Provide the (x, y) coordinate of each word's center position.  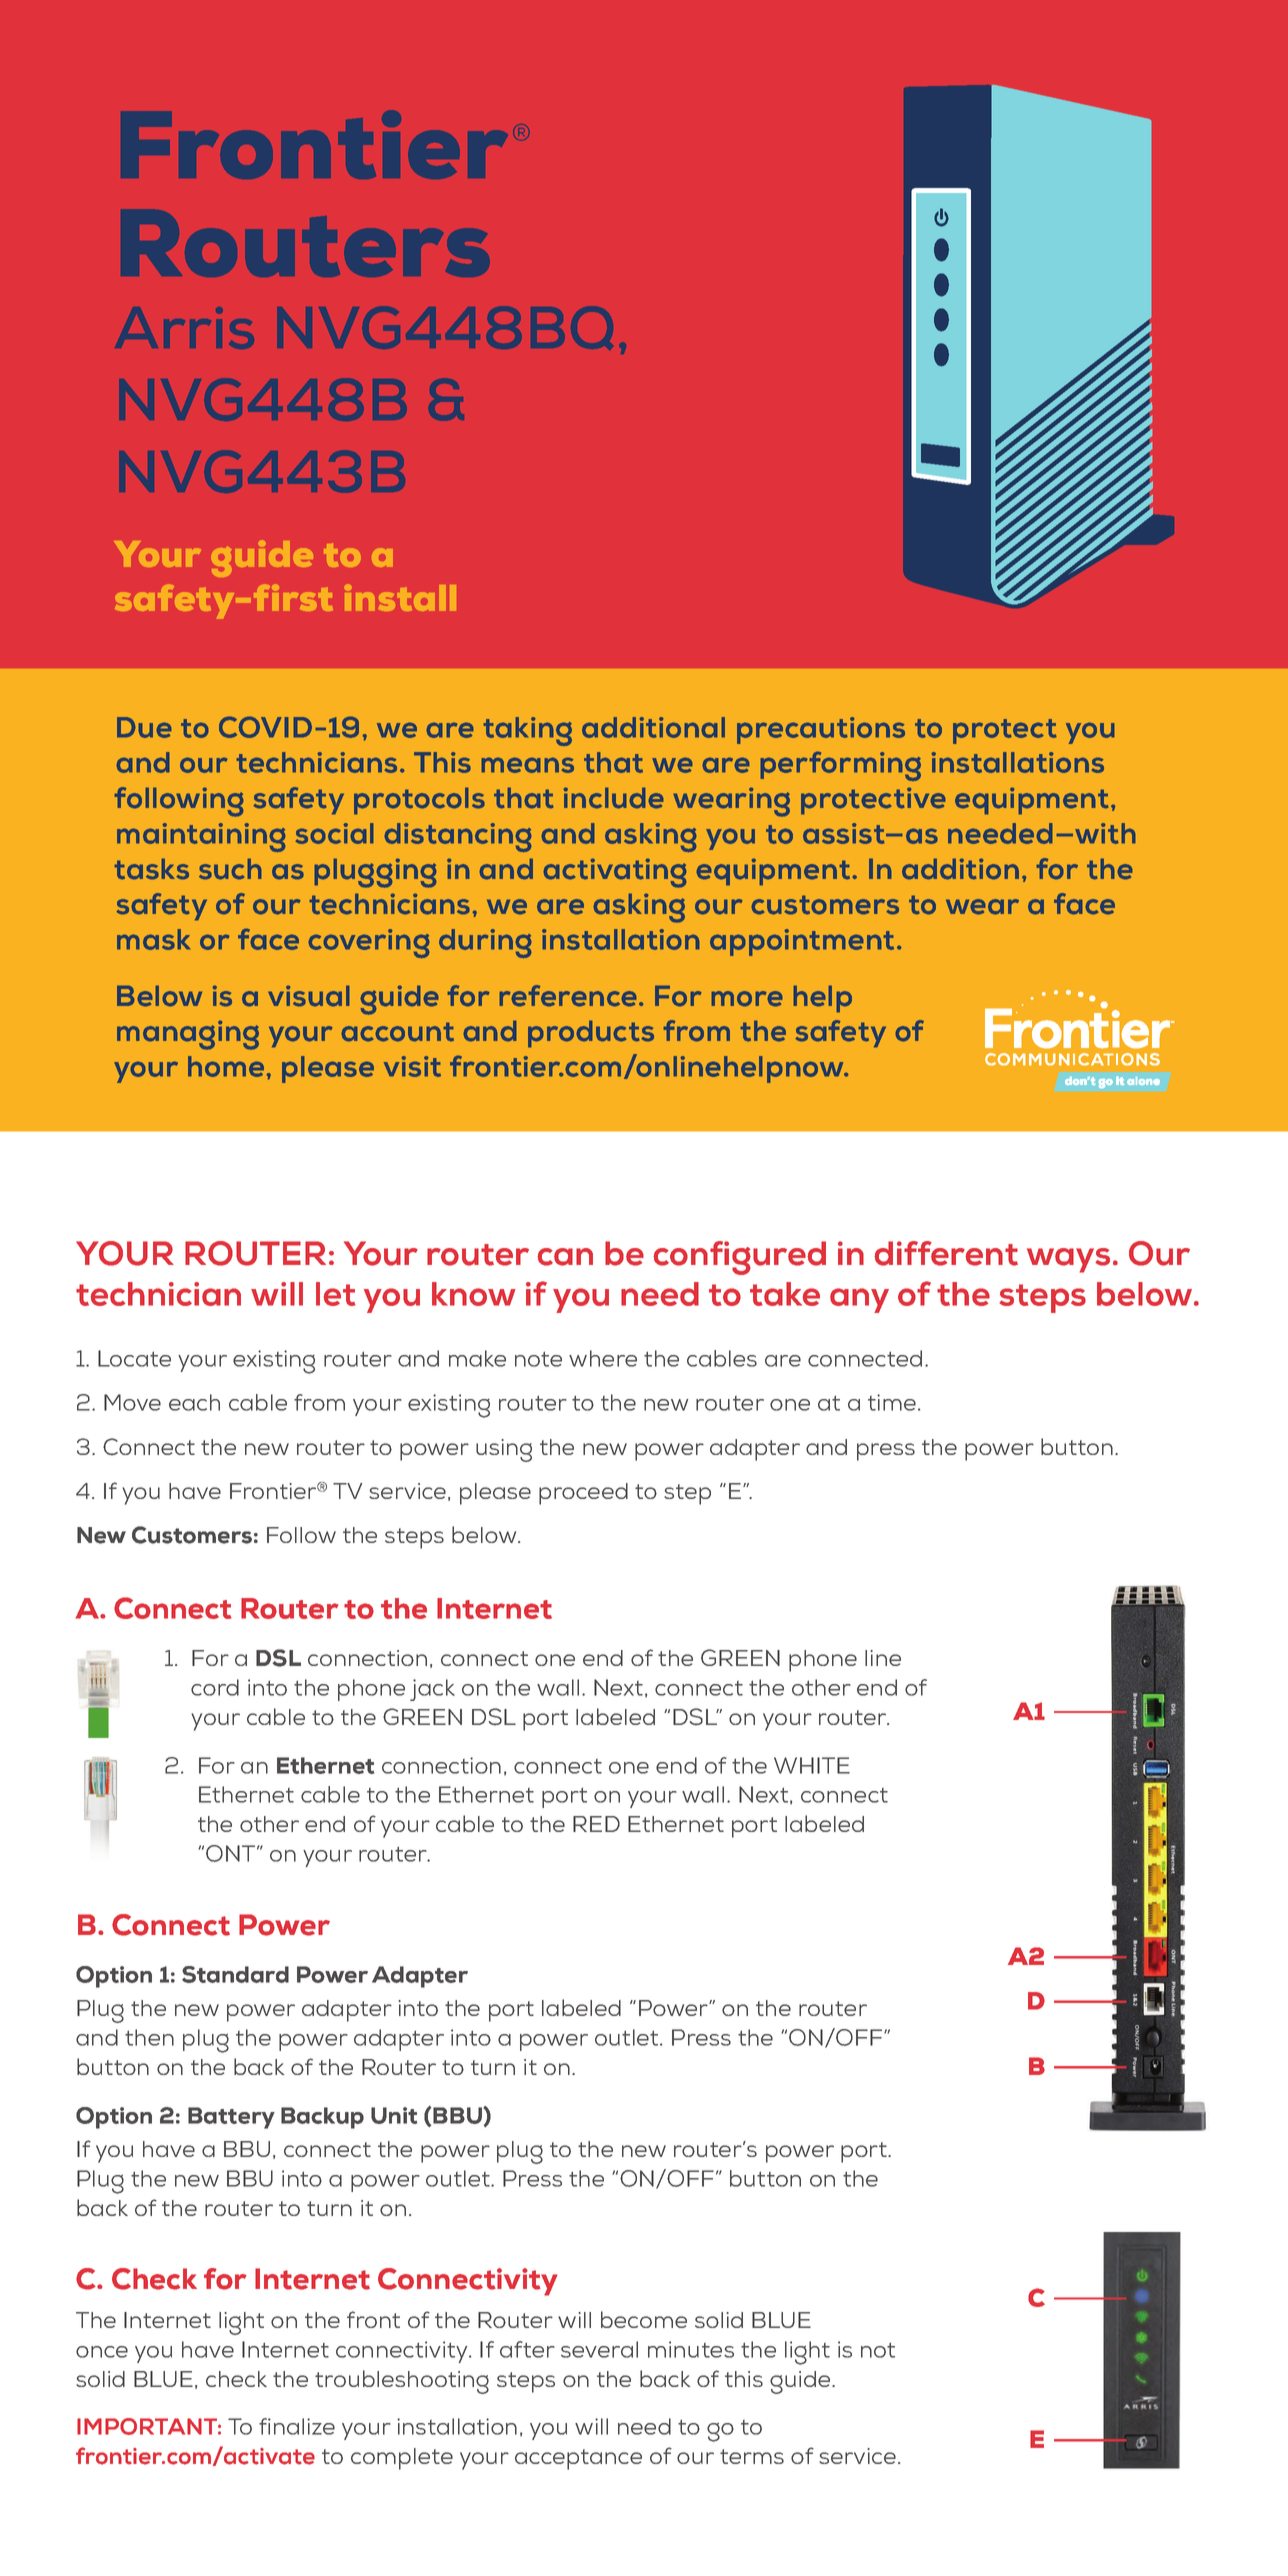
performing (841, 766)
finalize (297, 2426)
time (893, 1402)
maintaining (201, 837)
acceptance (578, 2459)
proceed (583, 1494)
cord (215, 1687)
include (614, 798)
